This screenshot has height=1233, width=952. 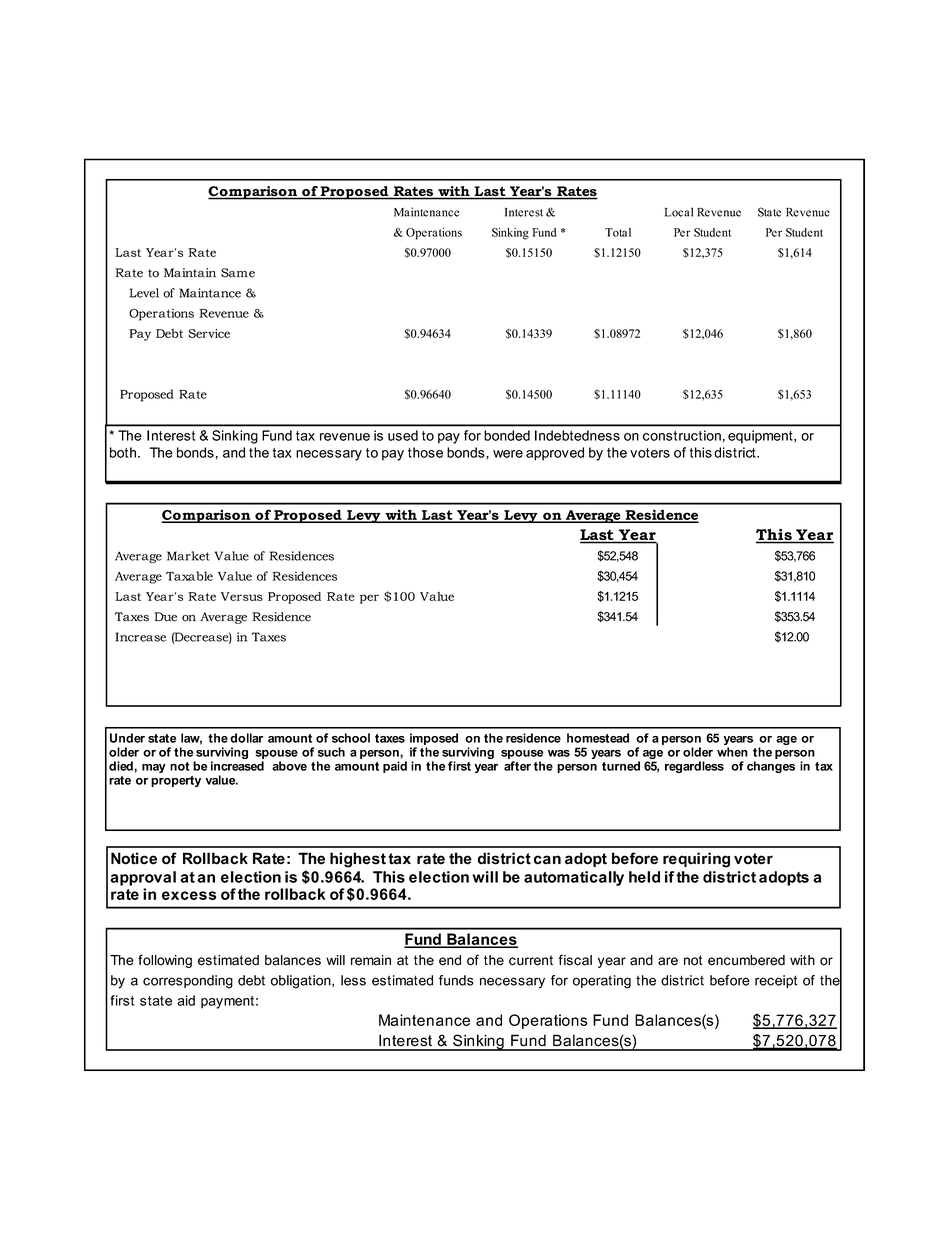 I want to click on Total, so click(x=618, y=232).
